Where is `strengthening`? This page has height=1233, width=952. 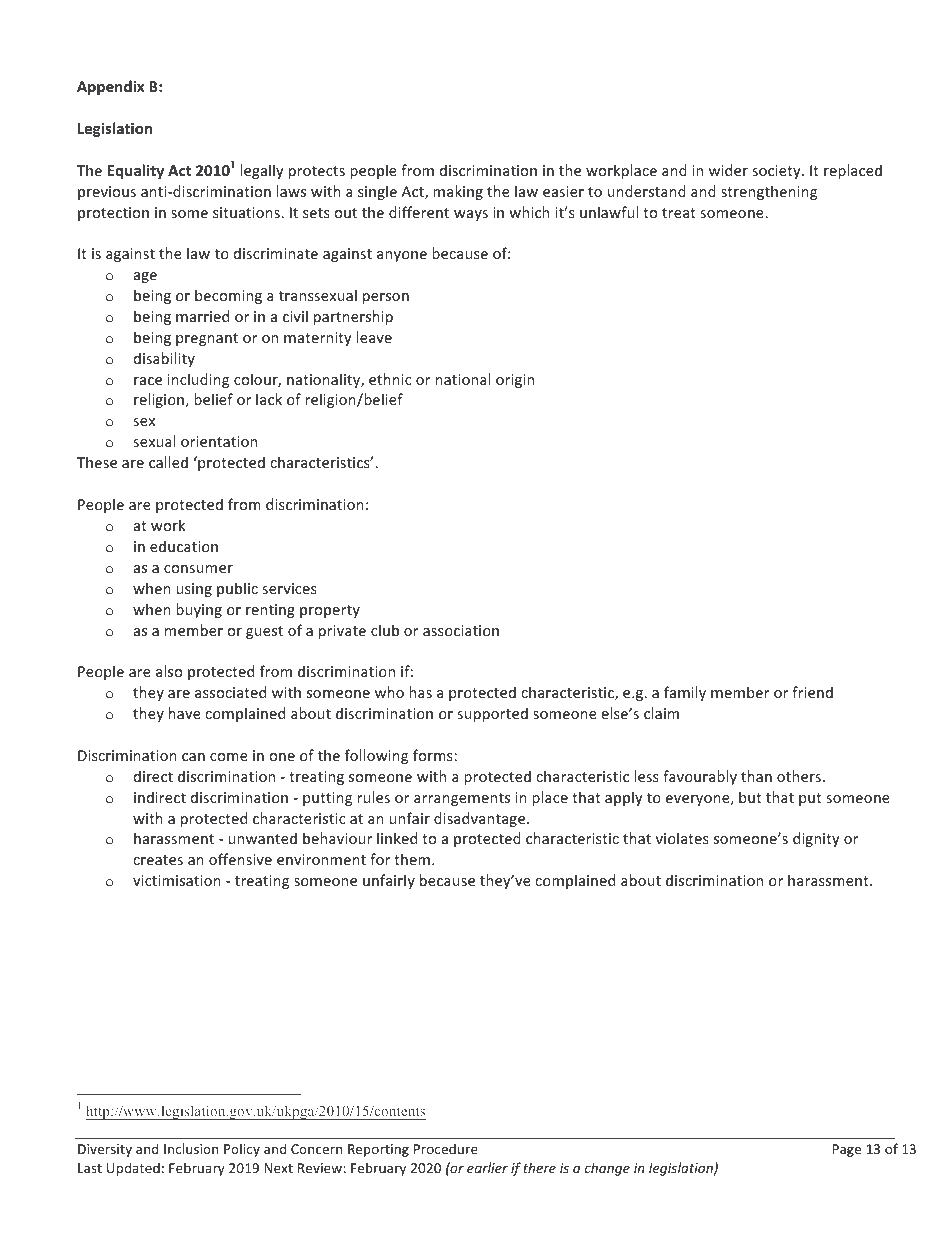
strengthening is located at coordinates (769, 192).
